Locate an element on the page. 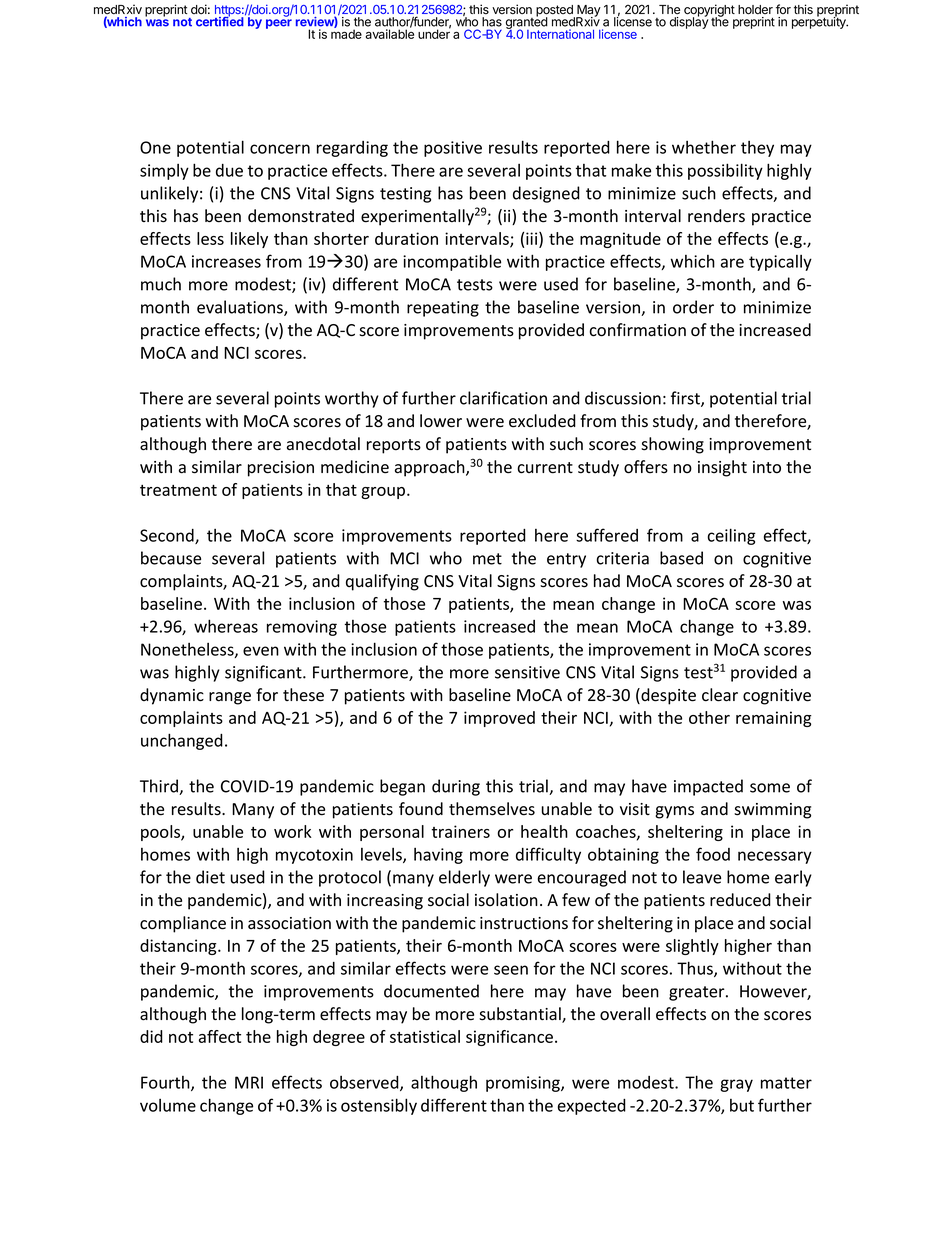 The width and height of the document is (952, 1233). showing is located at coordinates (672, 445).
